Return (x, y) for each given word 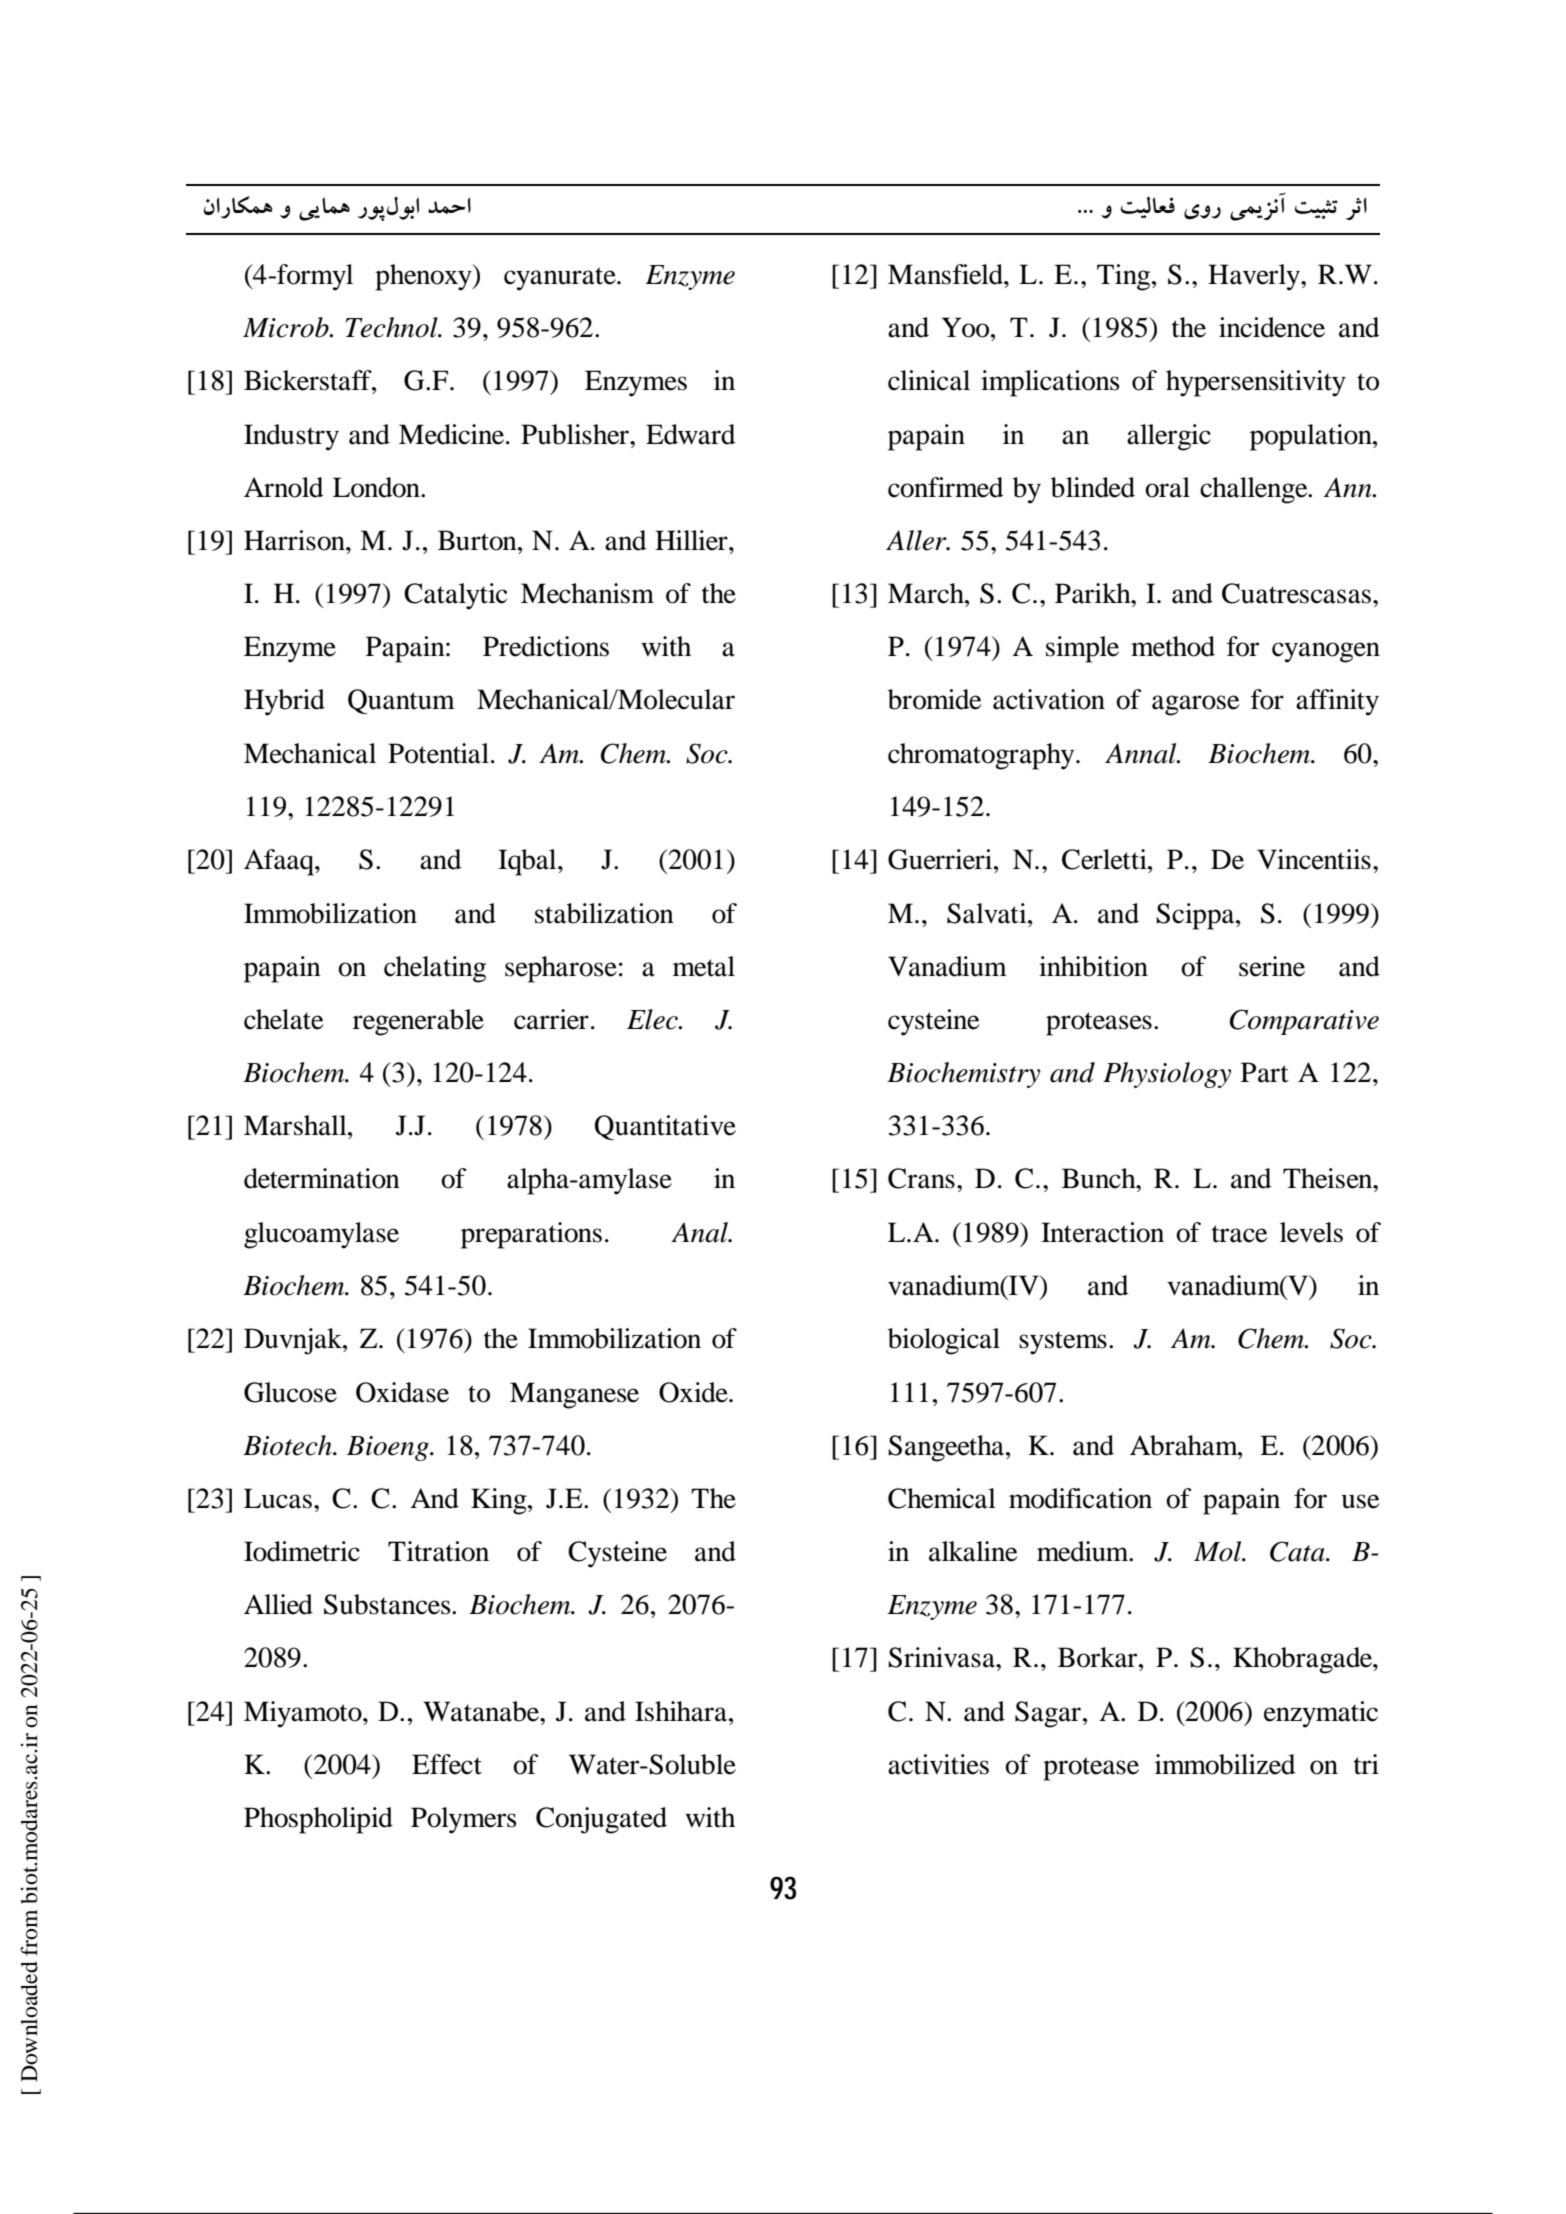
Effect (447, 1764)
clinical (929, 380)
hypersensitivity (1256, 383)
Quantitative (665, 1127)
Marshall (296, 1125)
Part (1265, 1072)
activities (938, 1764)
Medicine (453, 434)
